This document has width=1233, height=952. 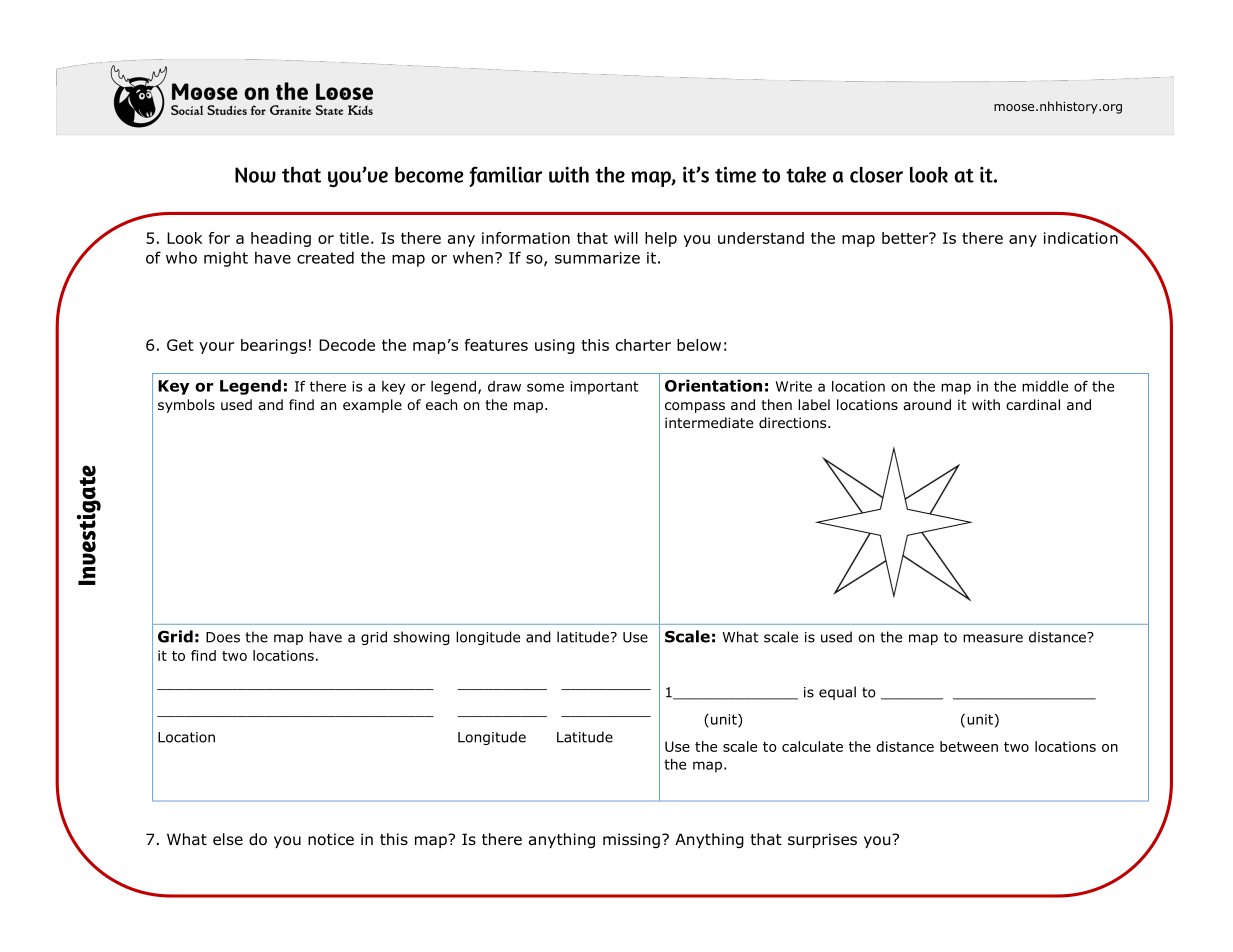 What do you see at coordinates (993, 638) in the document?
I see `measure` at bounding box center [993, 638].
